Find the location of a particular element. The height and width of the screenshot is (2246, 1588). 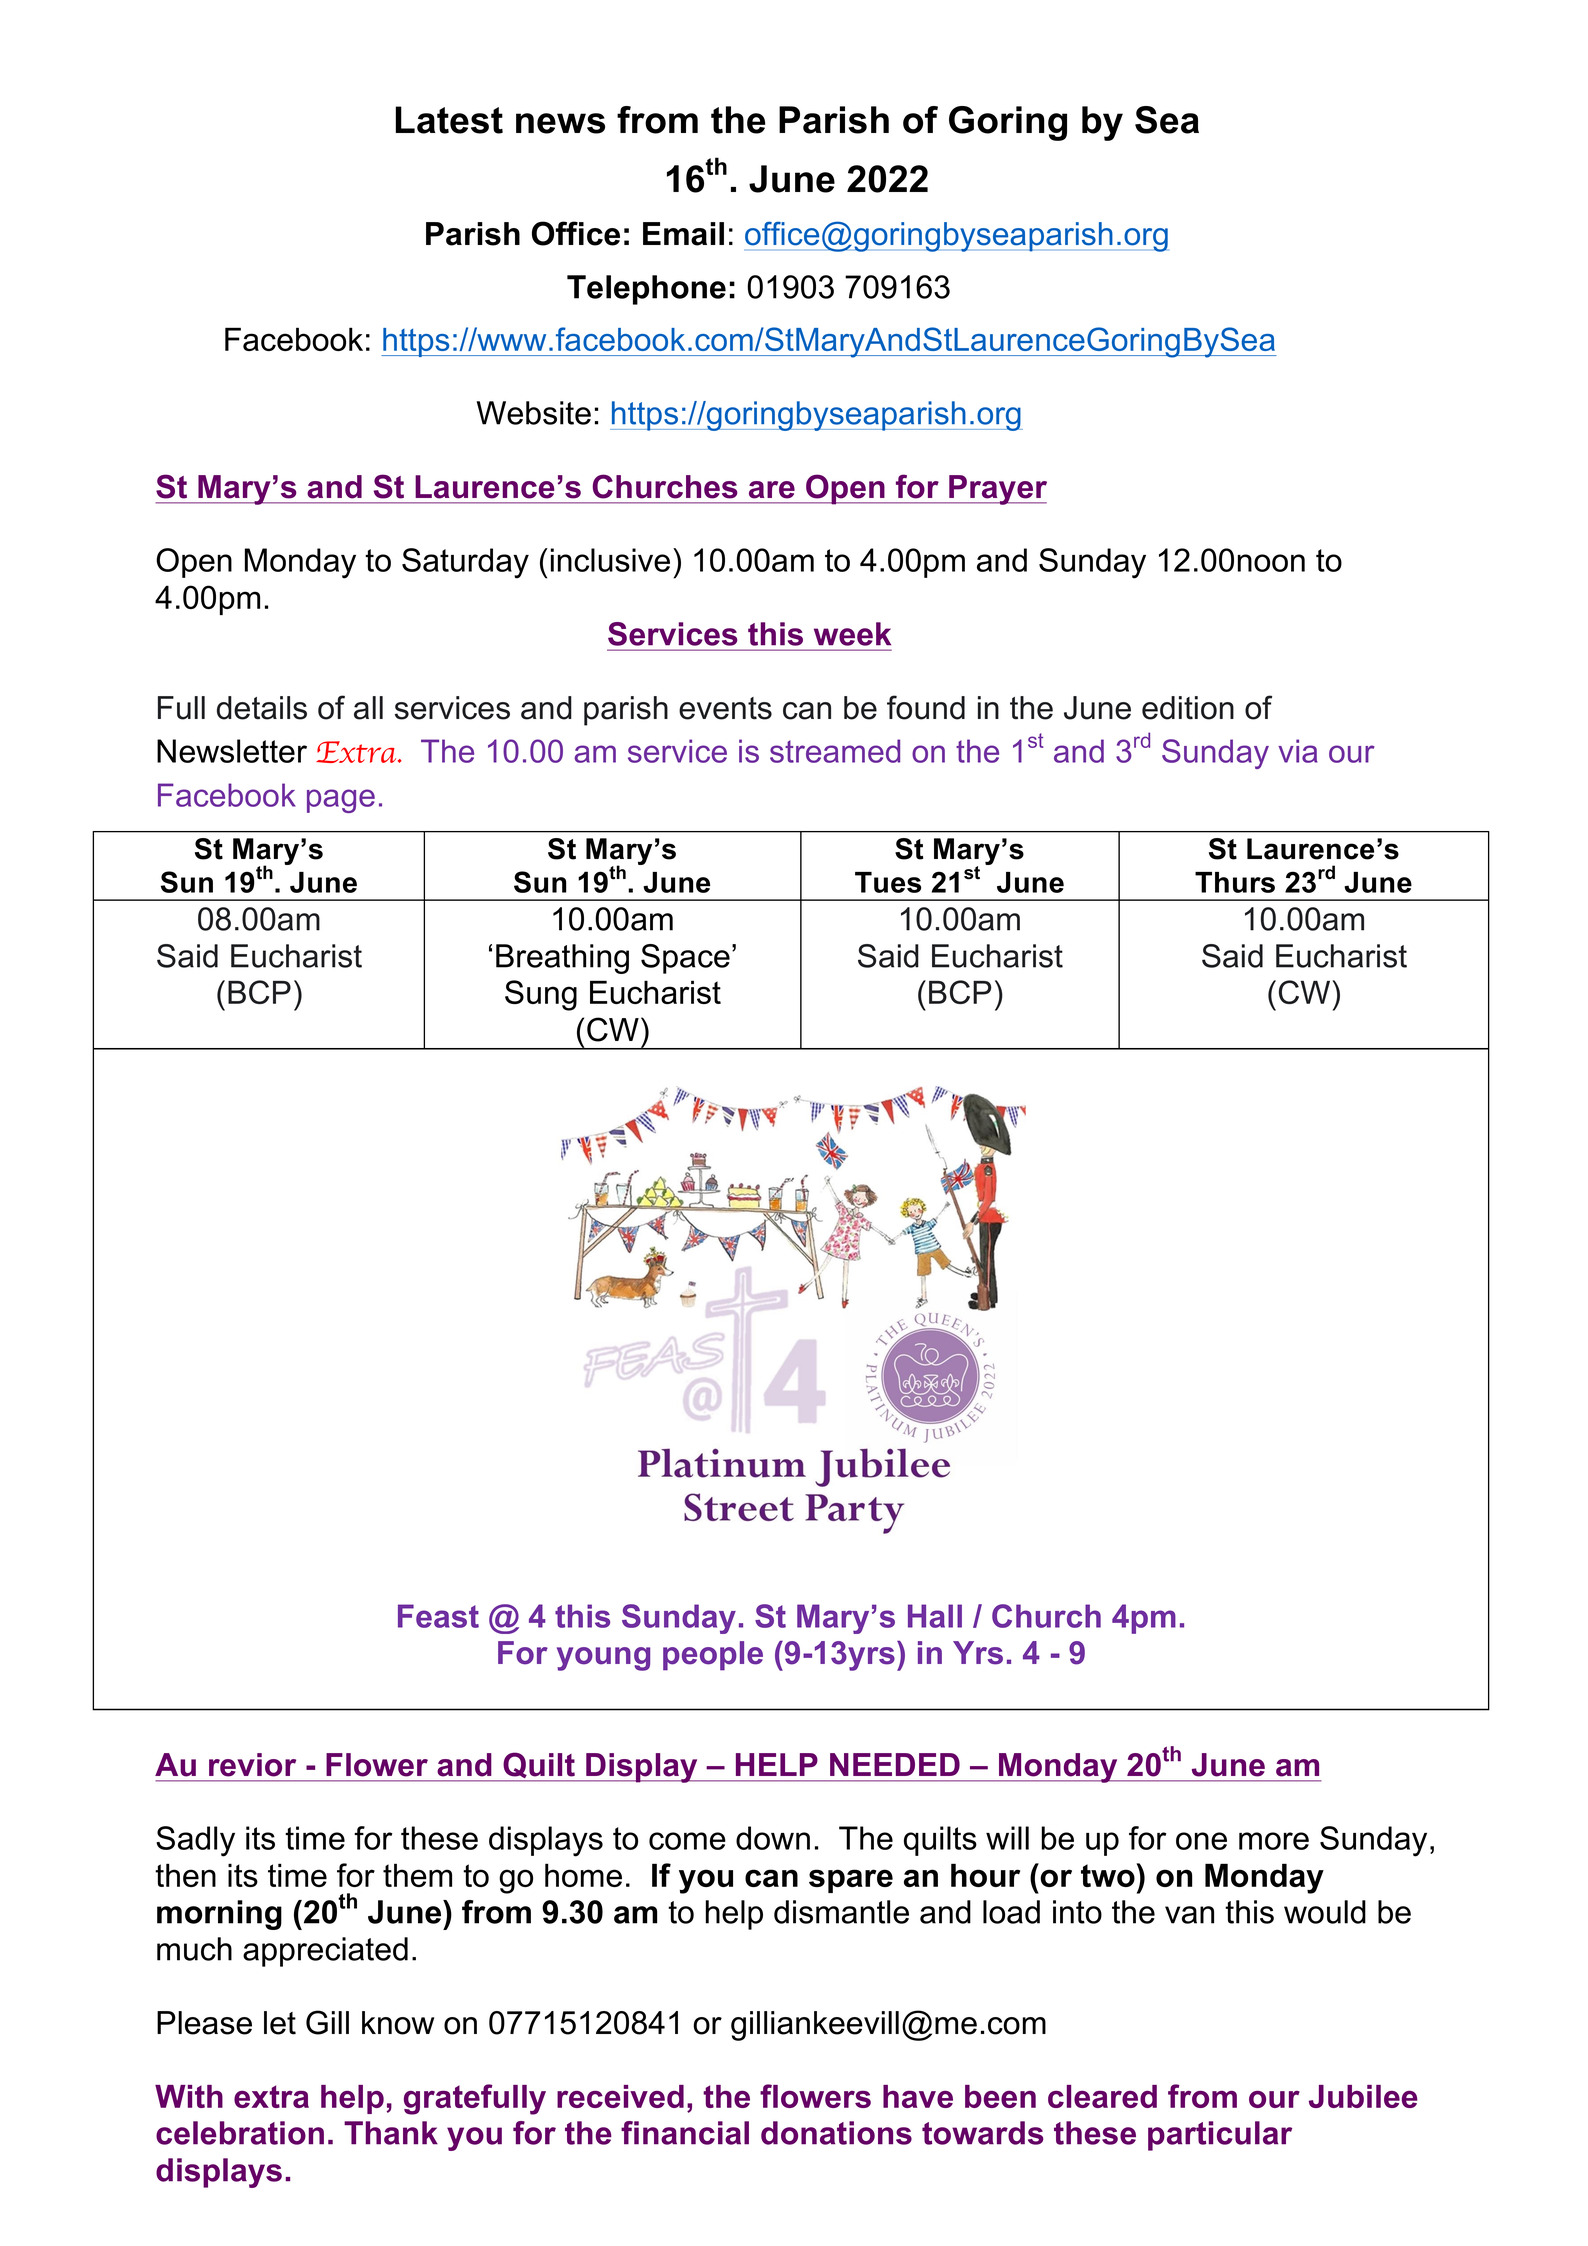

Prayer is located at coordinates (997, 490).
